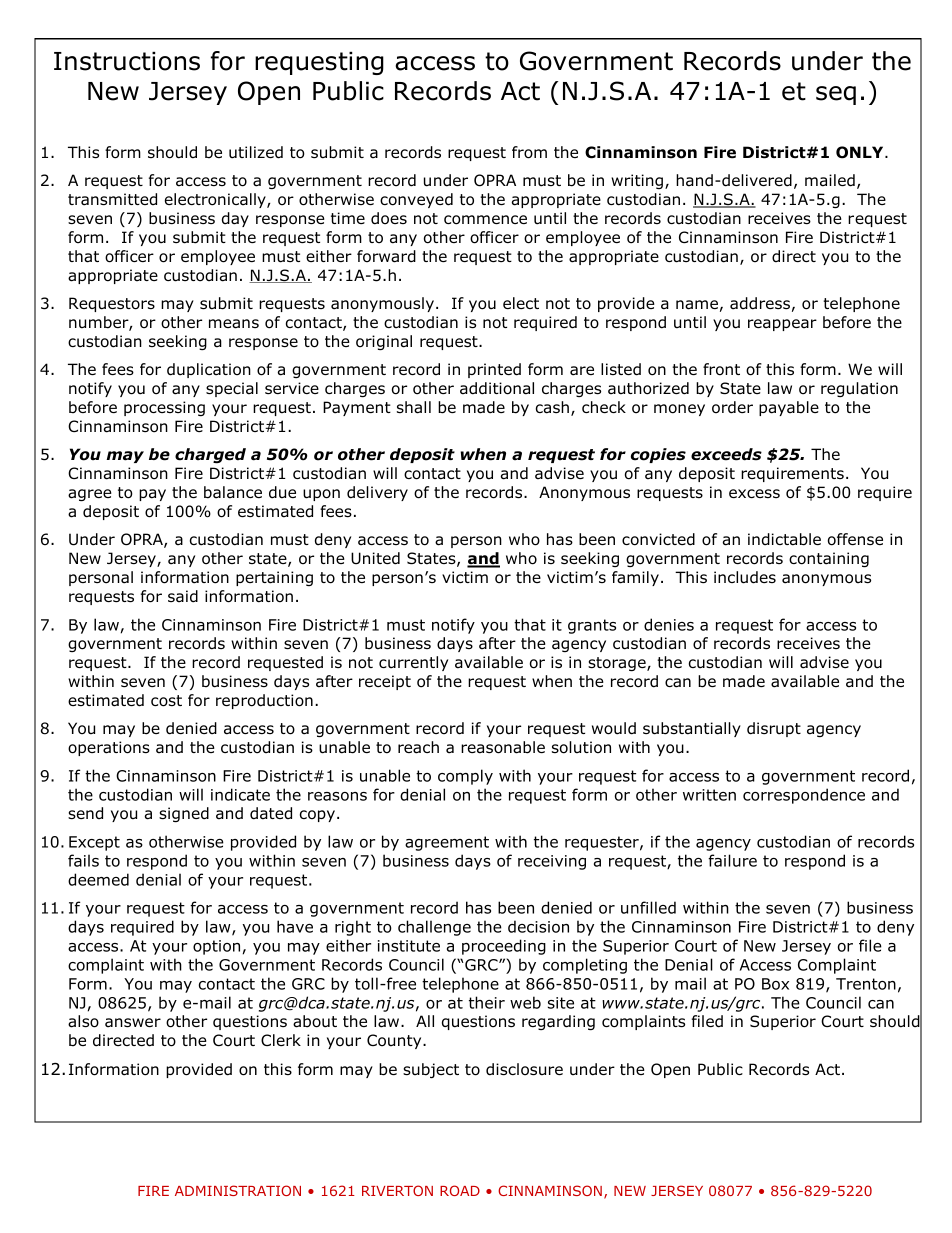  I want to click on ROAD, so click(460, 1190).
